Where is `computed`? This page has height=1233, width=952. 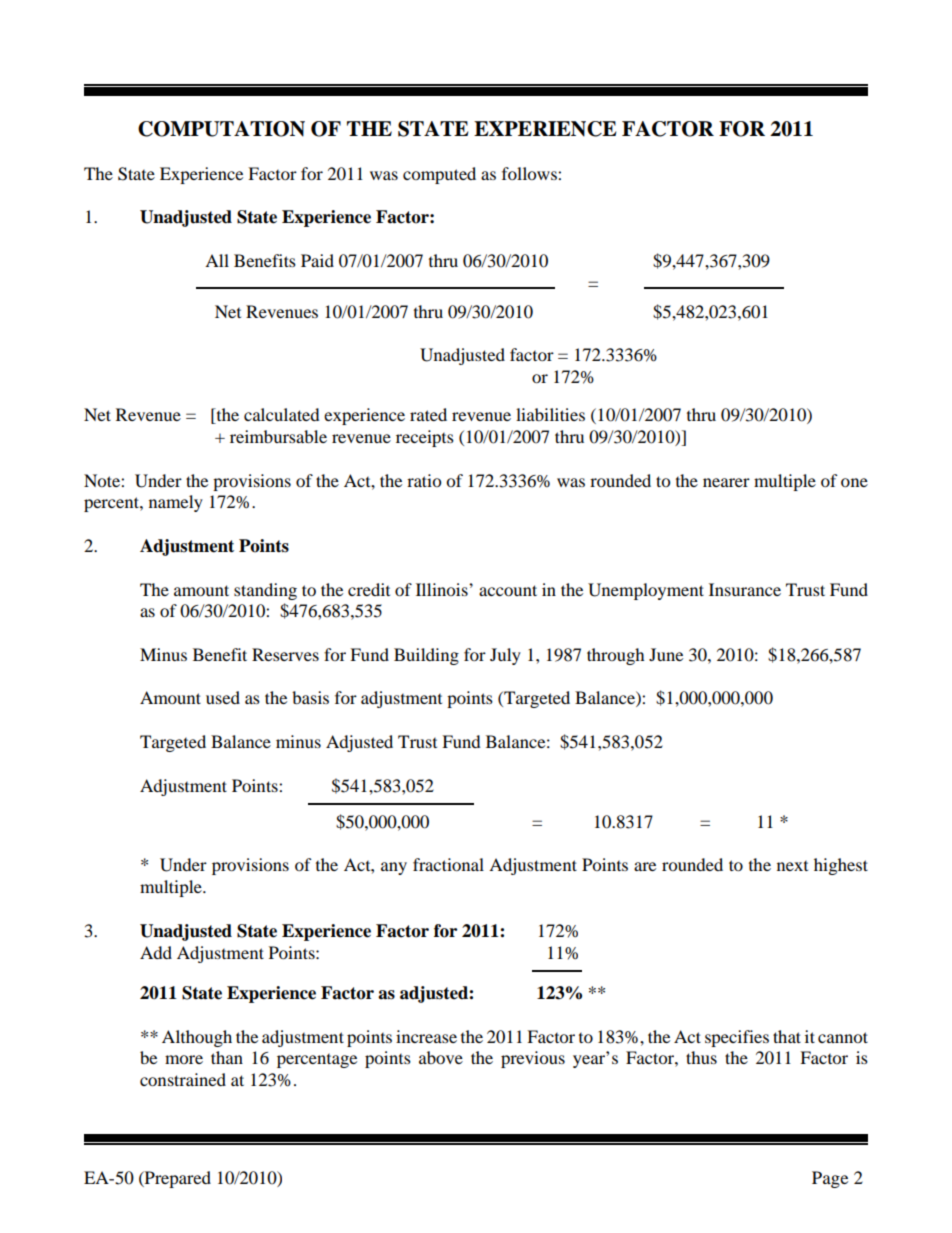 computed is located at coordinates (439, 175).
